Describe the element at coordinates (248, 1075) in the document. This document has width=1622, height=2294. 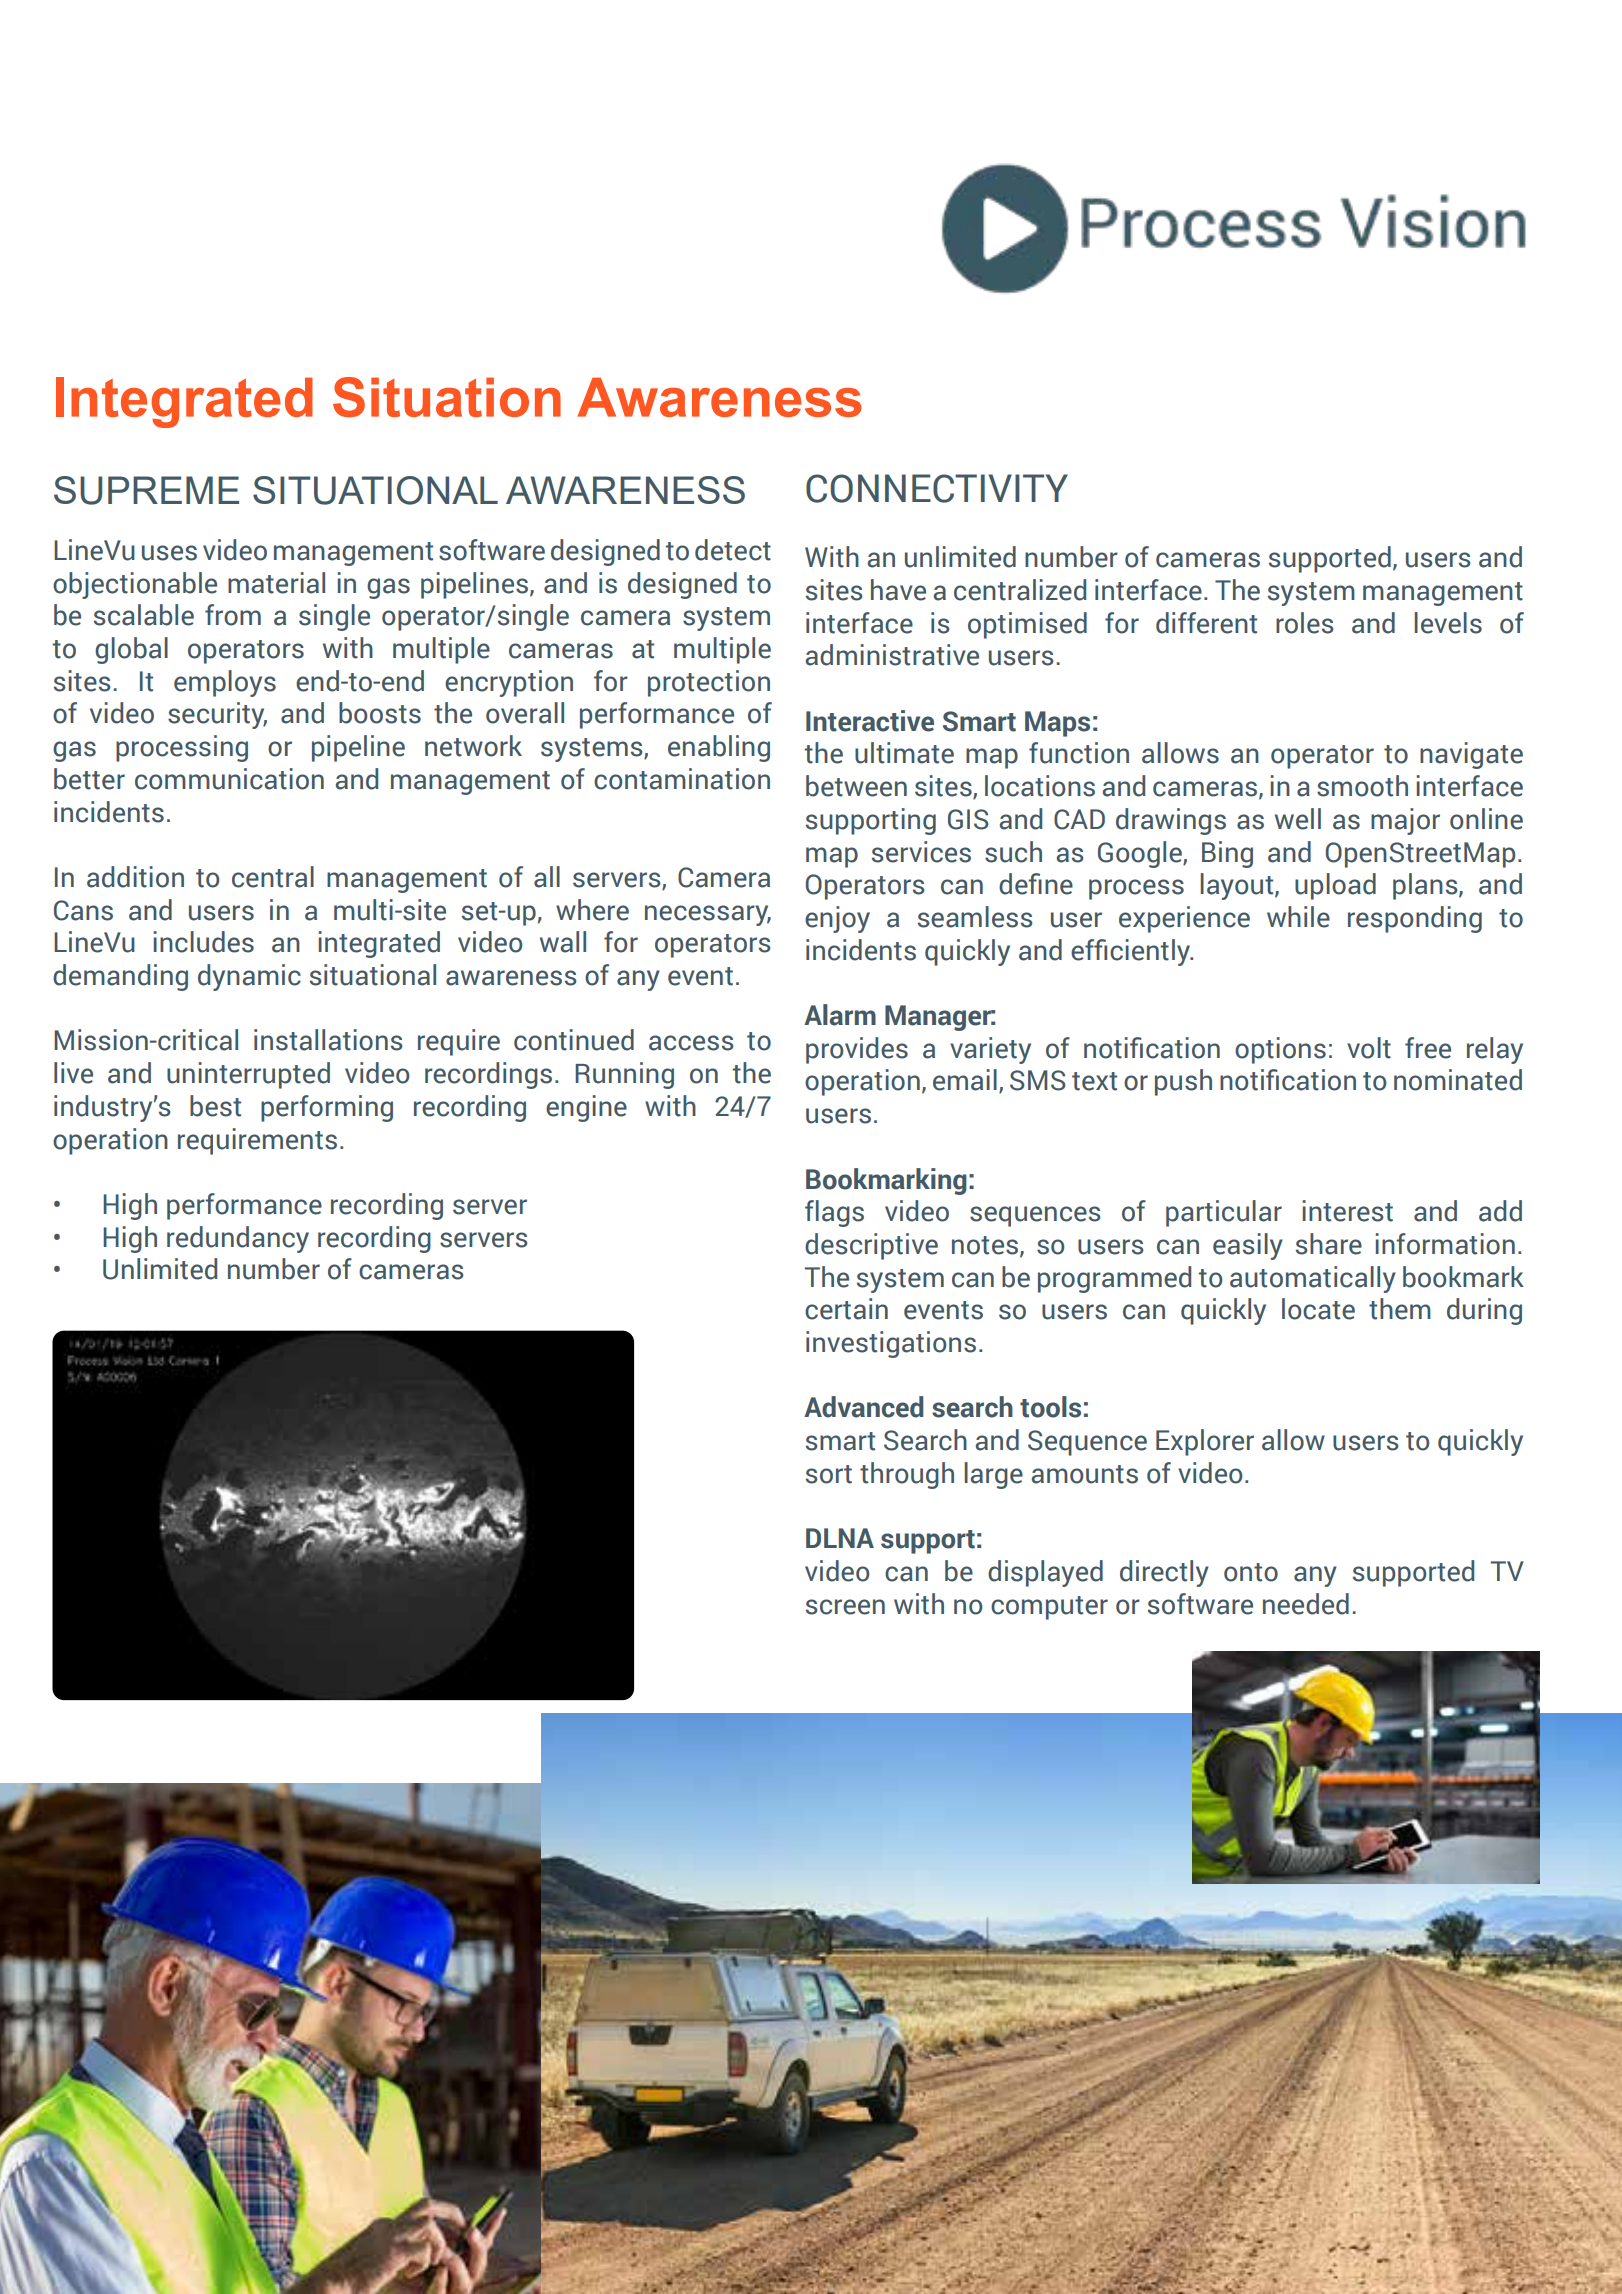
I see `uninterrupted` at that location.
